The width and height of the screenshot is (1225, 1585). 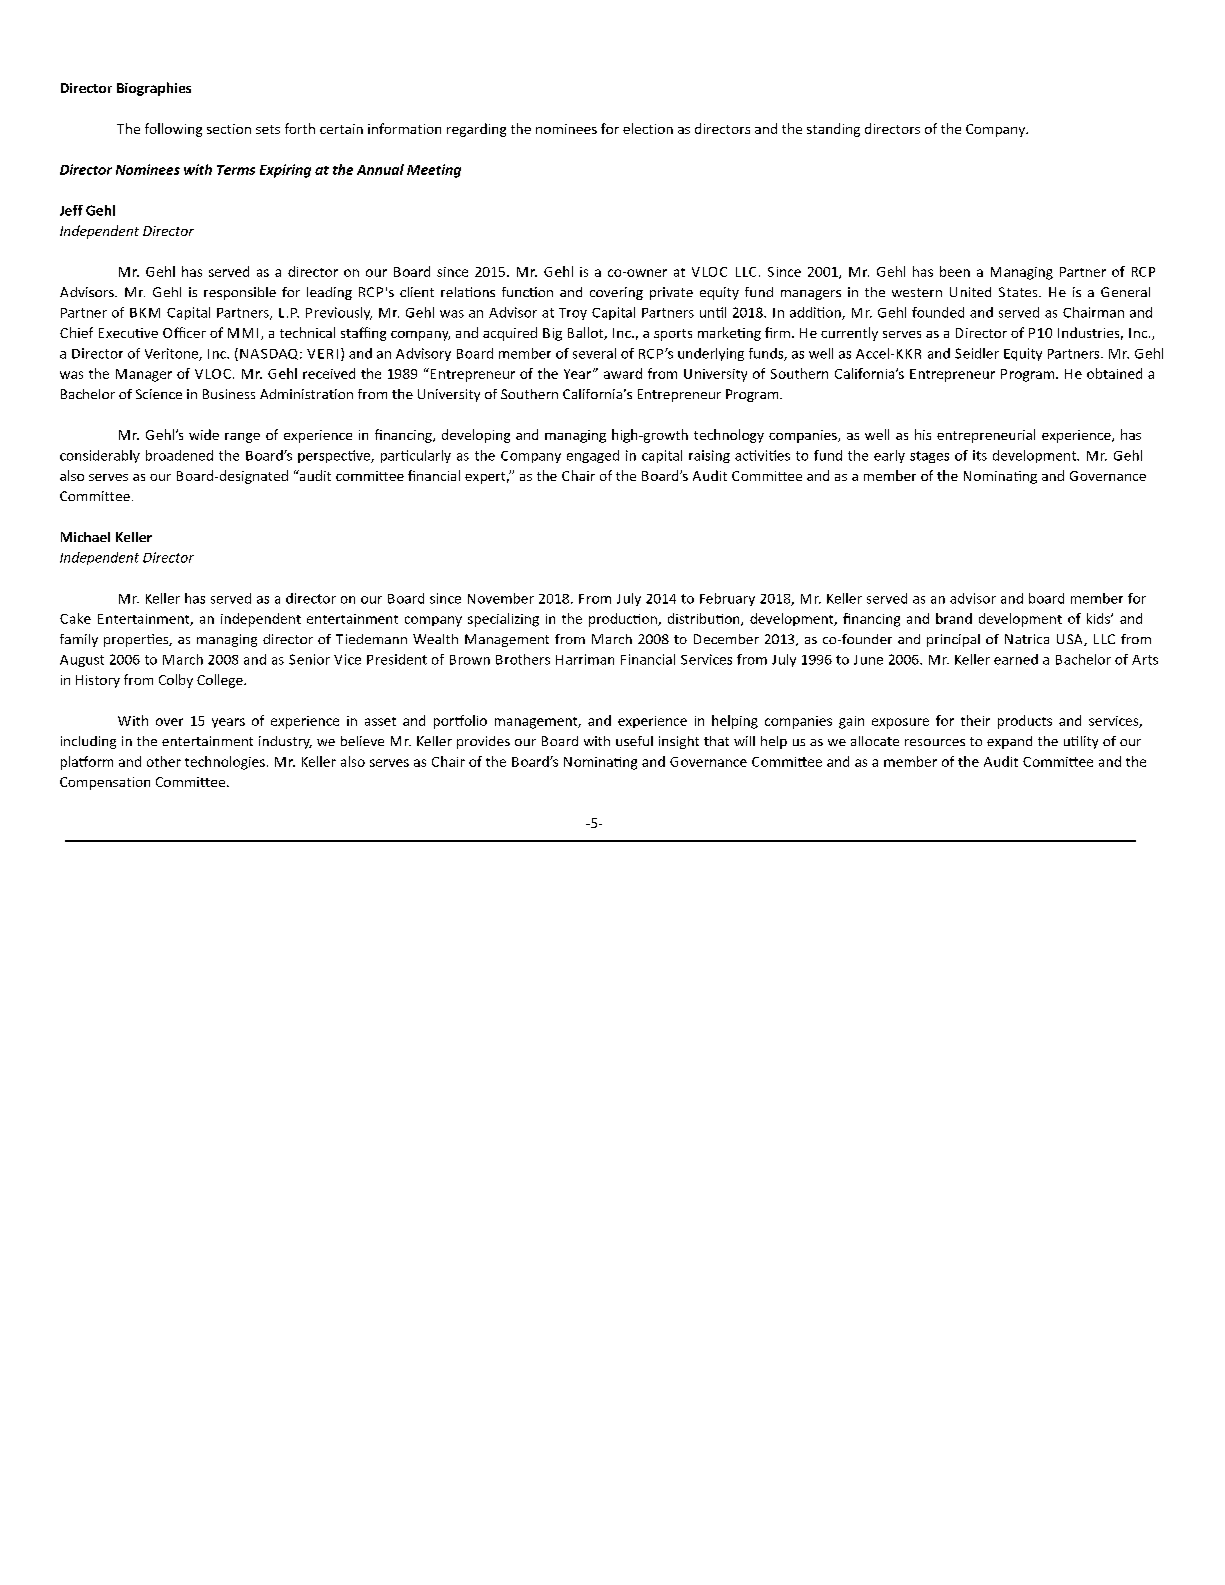 I want to click on November, so click(x=501, y=598).
